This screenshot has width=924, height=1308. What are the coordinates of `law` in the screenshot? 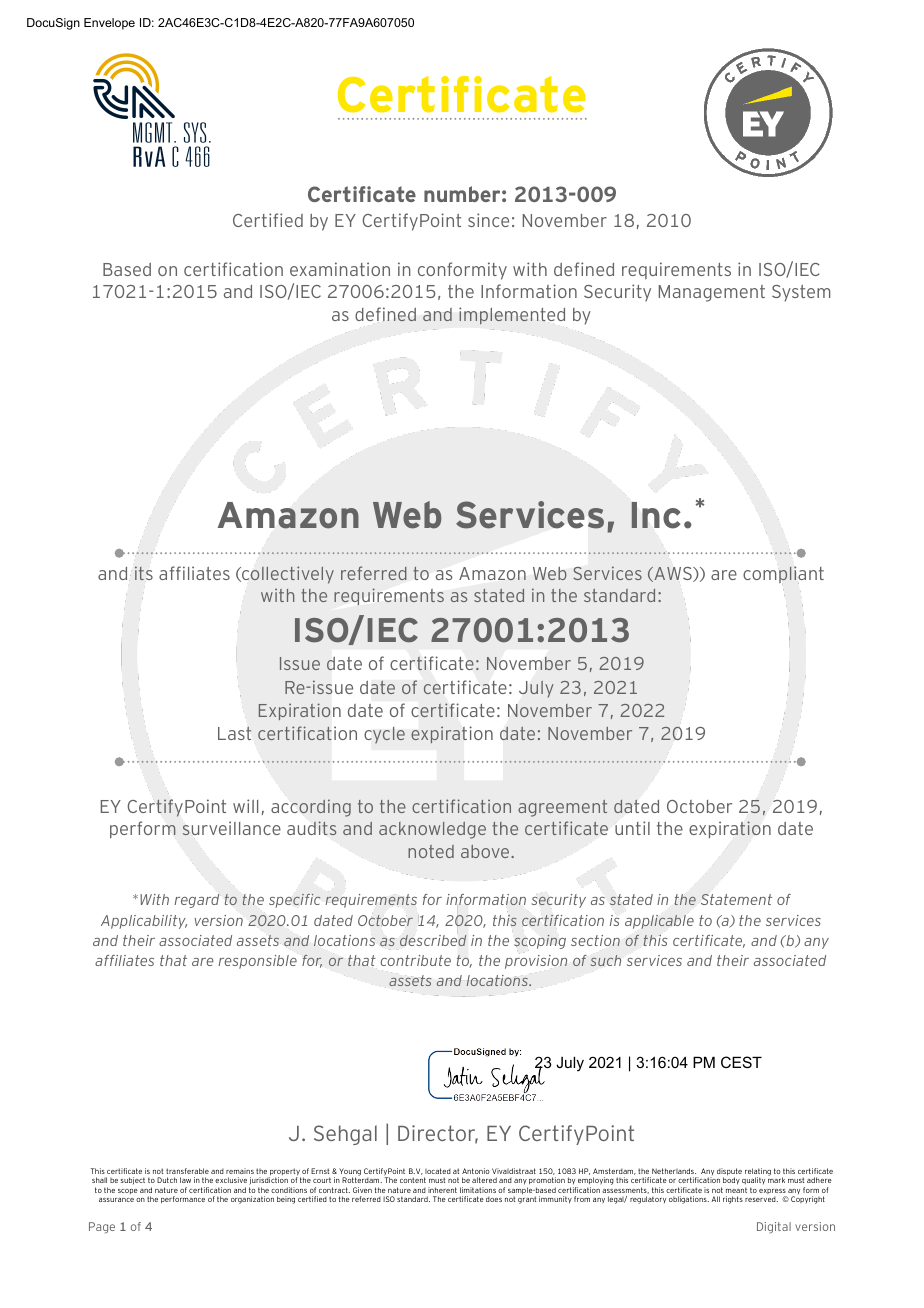 It's located at (185, 1180).
